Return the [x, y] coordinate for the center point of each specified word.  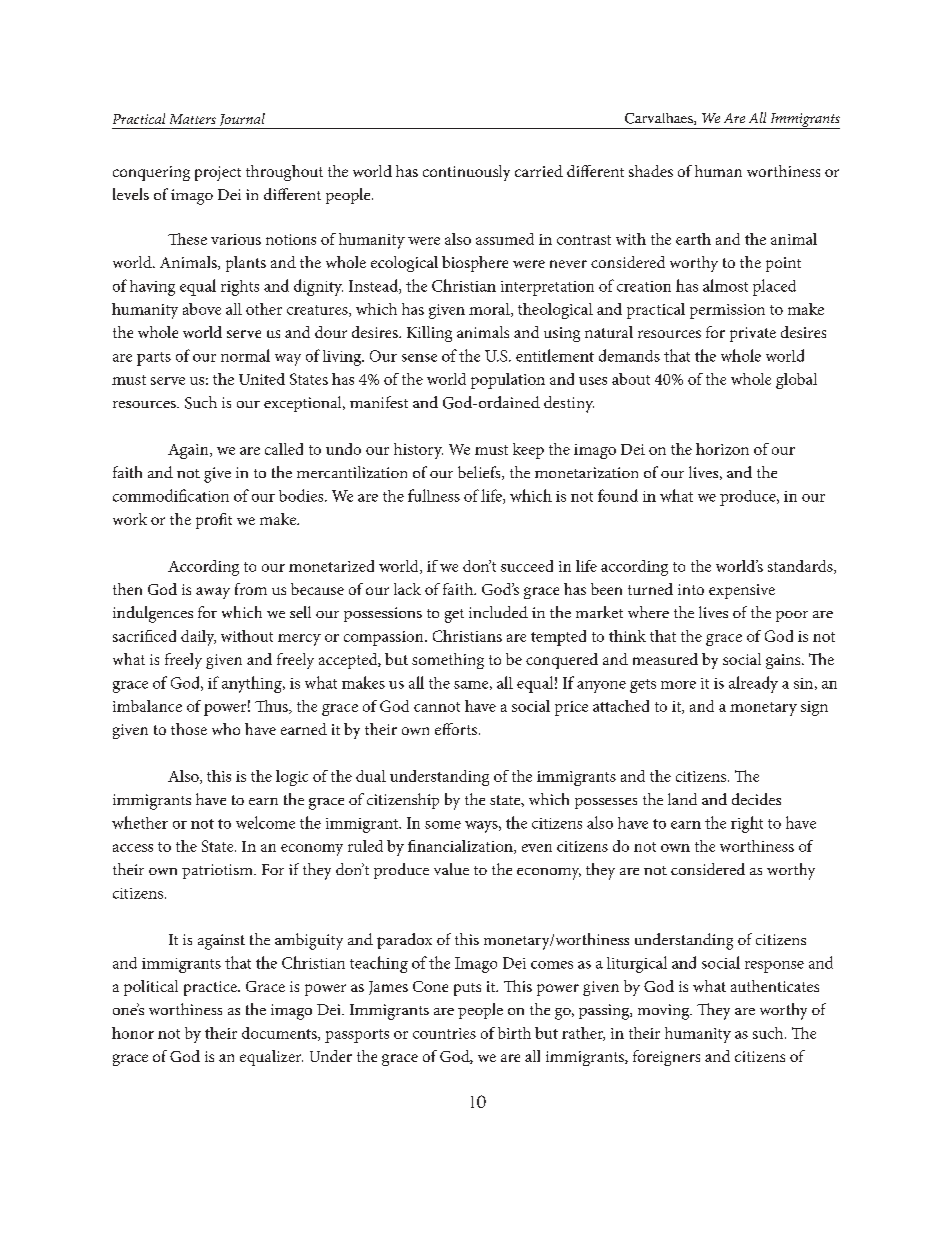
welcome [265, 822]
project [218, 173]
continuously [466, 173]
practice [211, 988]
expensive [742, 591]
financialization [461, 847]
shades [651, 171]
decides [756, 799]
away [213, 593]
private [753, 334]
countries [444, 1033]
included [498, 612]
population [508, 381]
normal [245, 355]
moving [665, 1012]
